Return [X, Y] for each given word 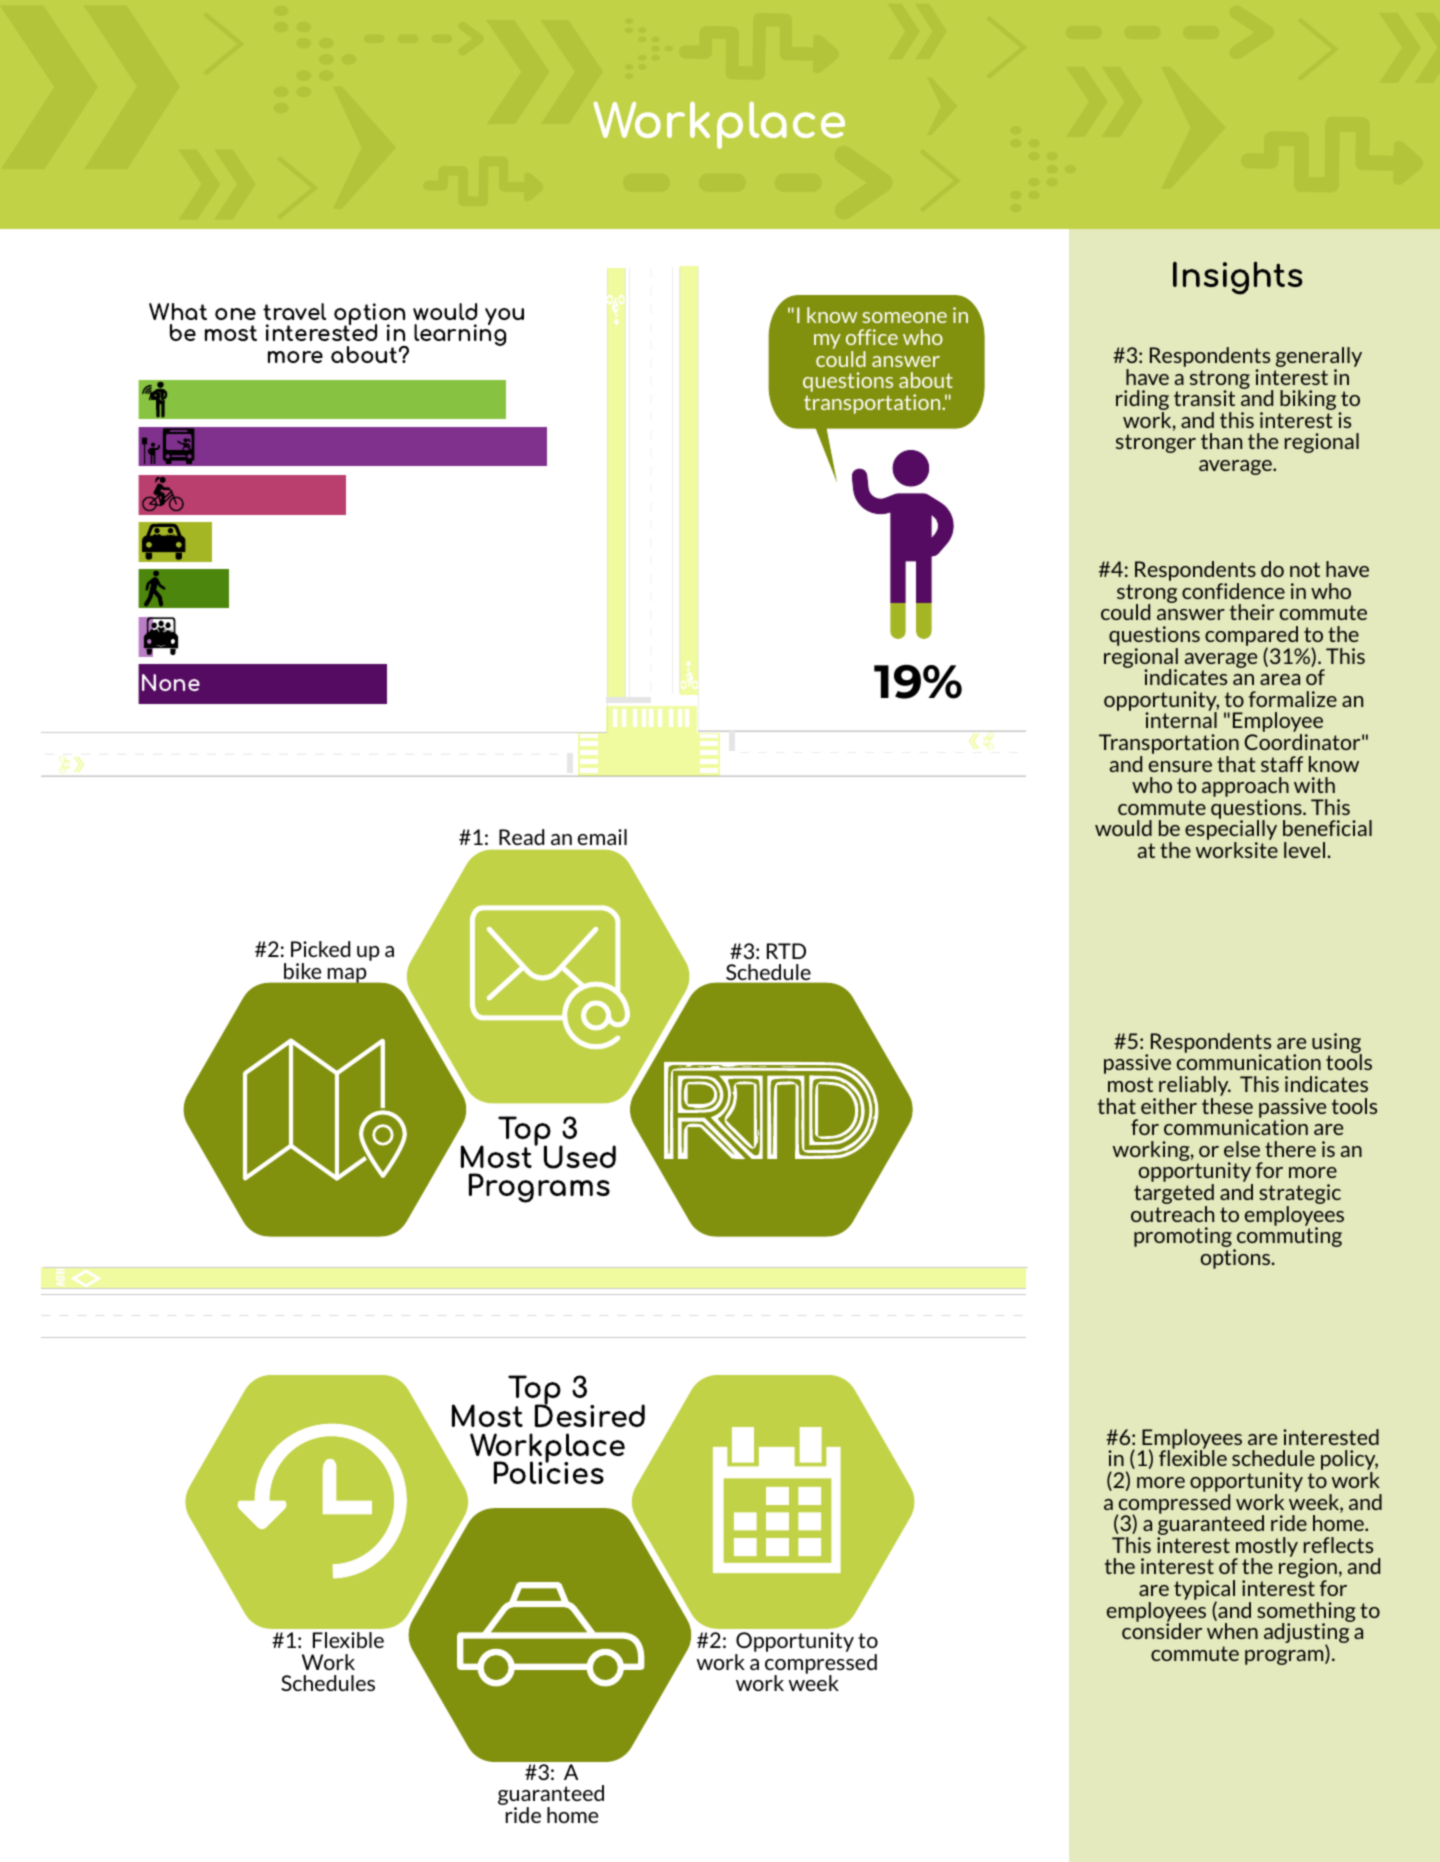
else [1242, 1149]
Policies [549, 1472]
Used [580, 1157]
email [602, 837]
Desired [590, 1414]
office [872, 337]
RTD [786, 951]
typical [1204, 1591]
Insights [1238, 278]
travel [294, 311]
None [171, 682]
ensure [1180, 766]
